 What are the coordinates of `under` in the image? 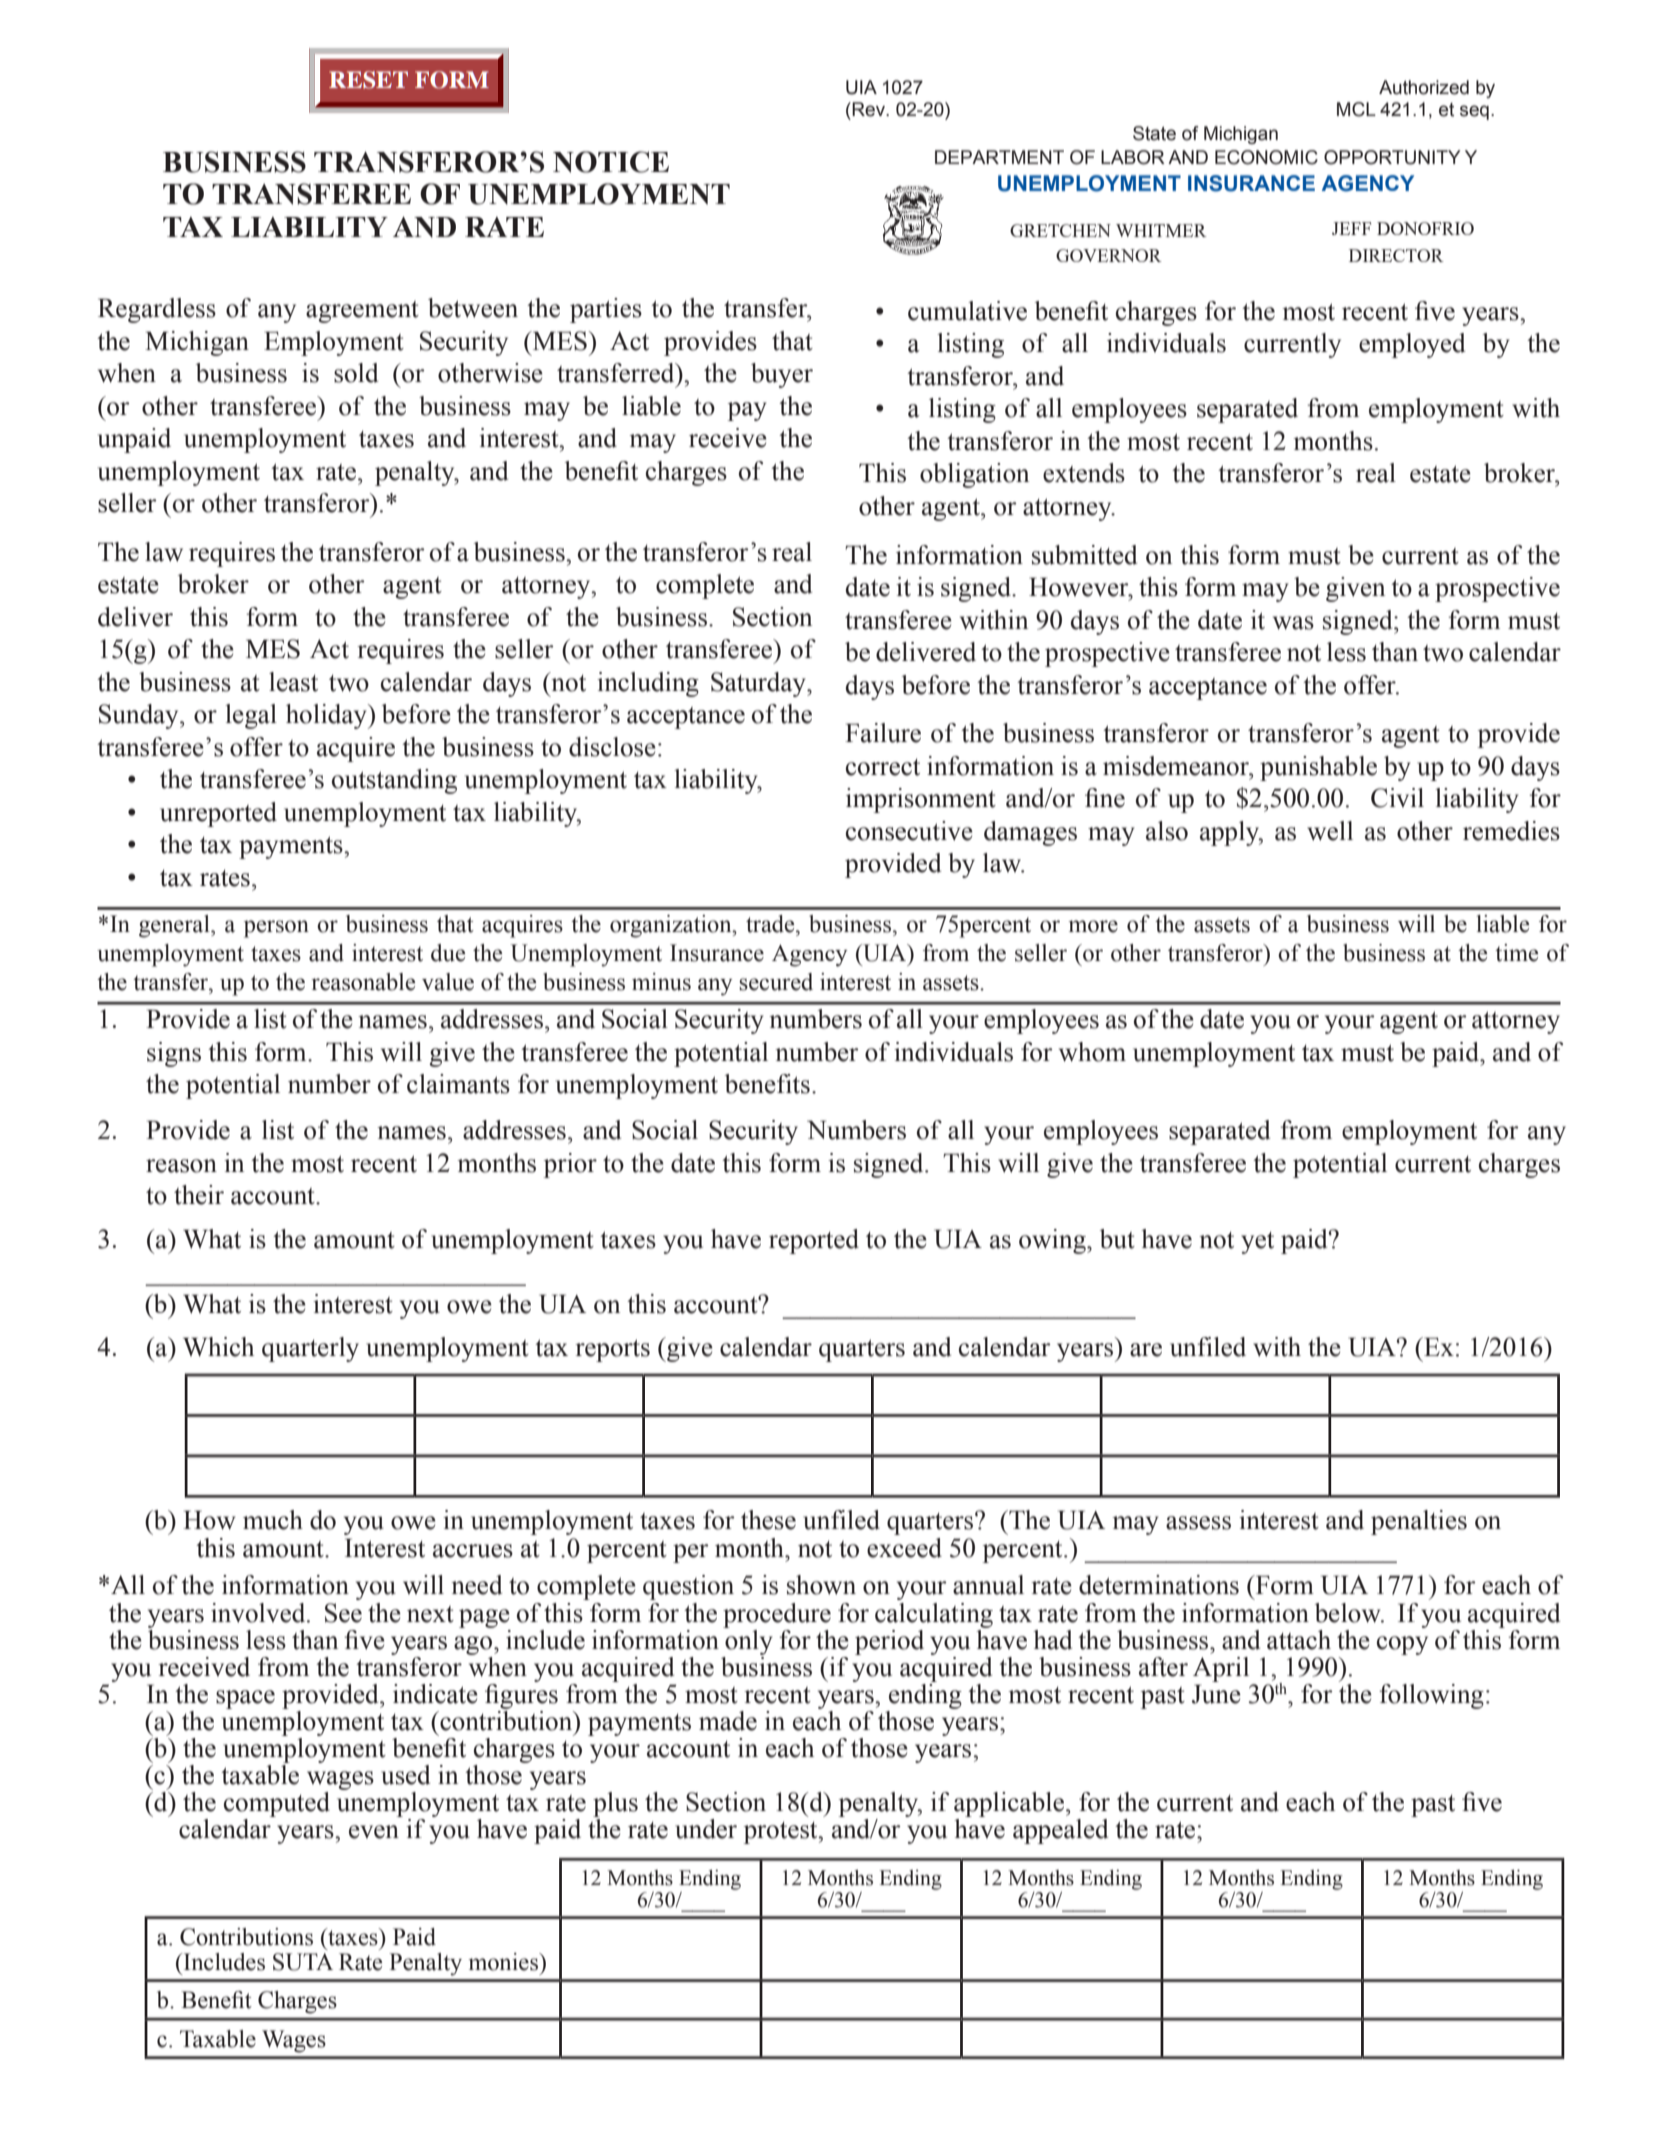 It's located at (706, 1829).
